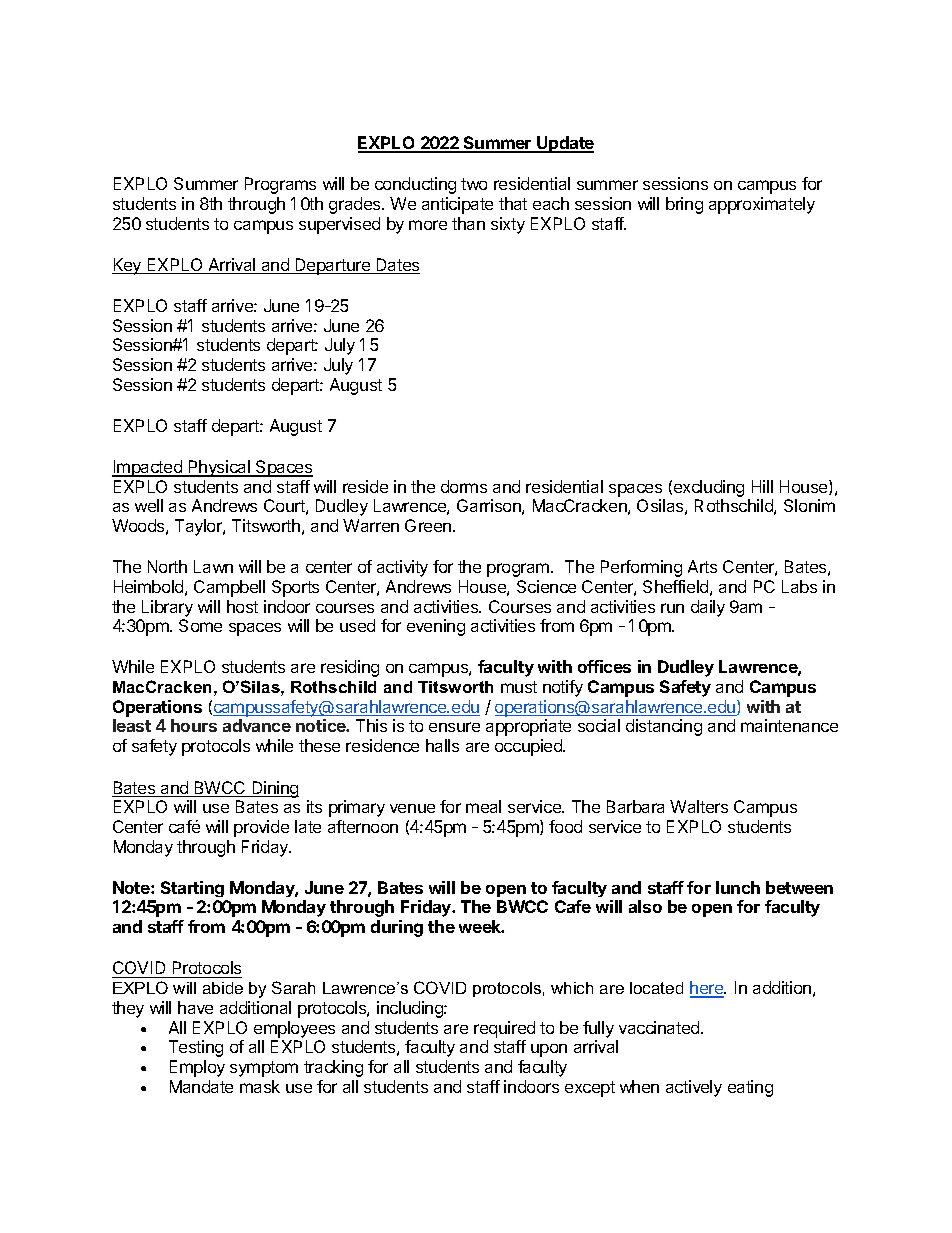 The height and width of the image is (1233, 952). Describe the element at coordinates (200, 625) in the image. I see `Some` at that location.
